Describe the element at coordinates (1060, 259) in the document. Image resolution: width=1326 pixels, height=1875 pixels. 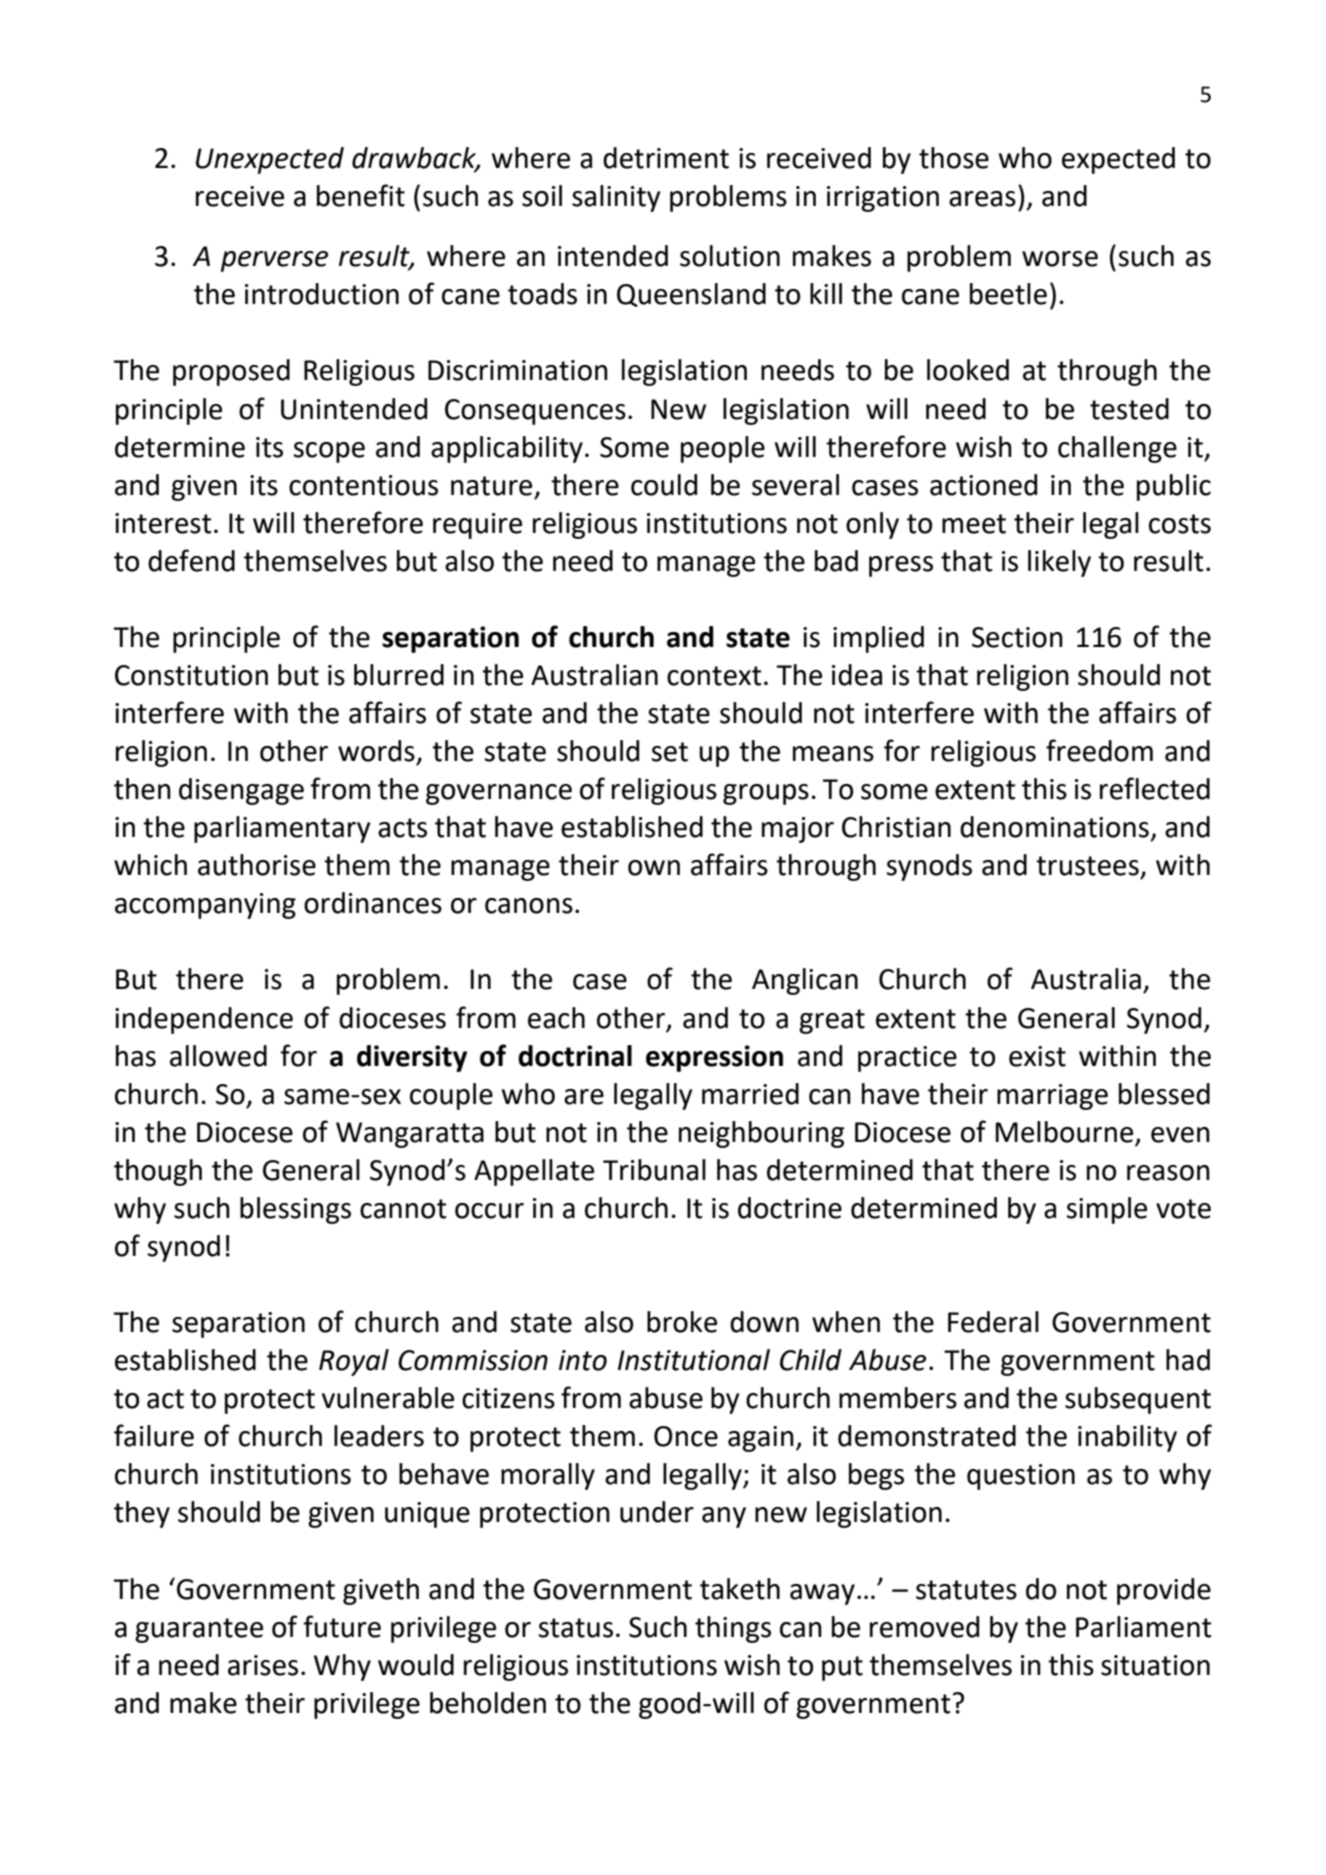
I see `worse` at that location.
